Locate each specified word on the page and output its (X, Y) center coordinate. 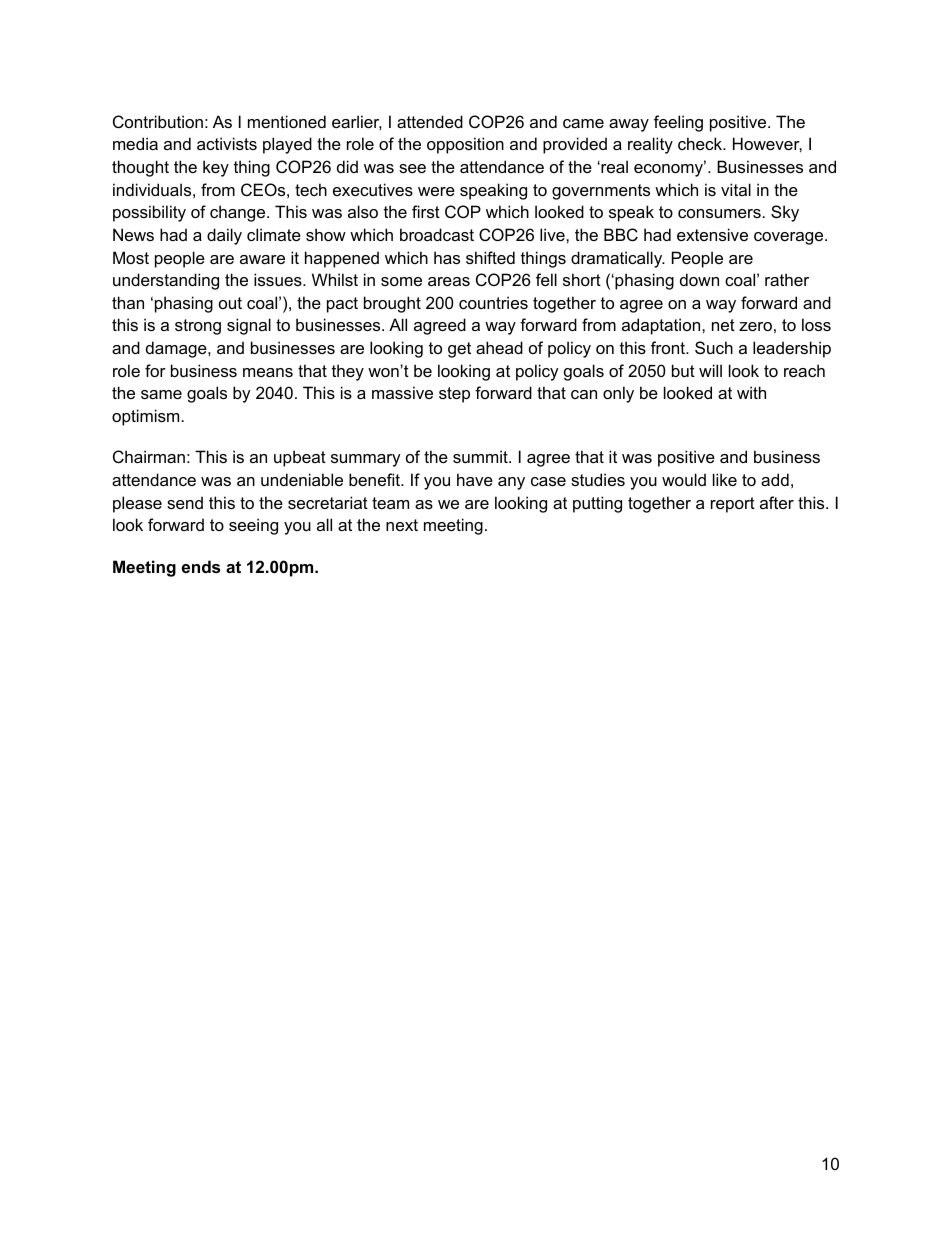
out (230, 303)
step (454, 395)
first (426, 211)
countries (493, 302)
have (475, 479)
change (239, 213)
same (161, 394)
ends (201, 566)
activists (227, 143)
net (723, 325)
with (751, 392)
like (725, 479)
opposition (465, 145)
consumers (719, 213)
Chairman (149, 456)
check (701, 143)
